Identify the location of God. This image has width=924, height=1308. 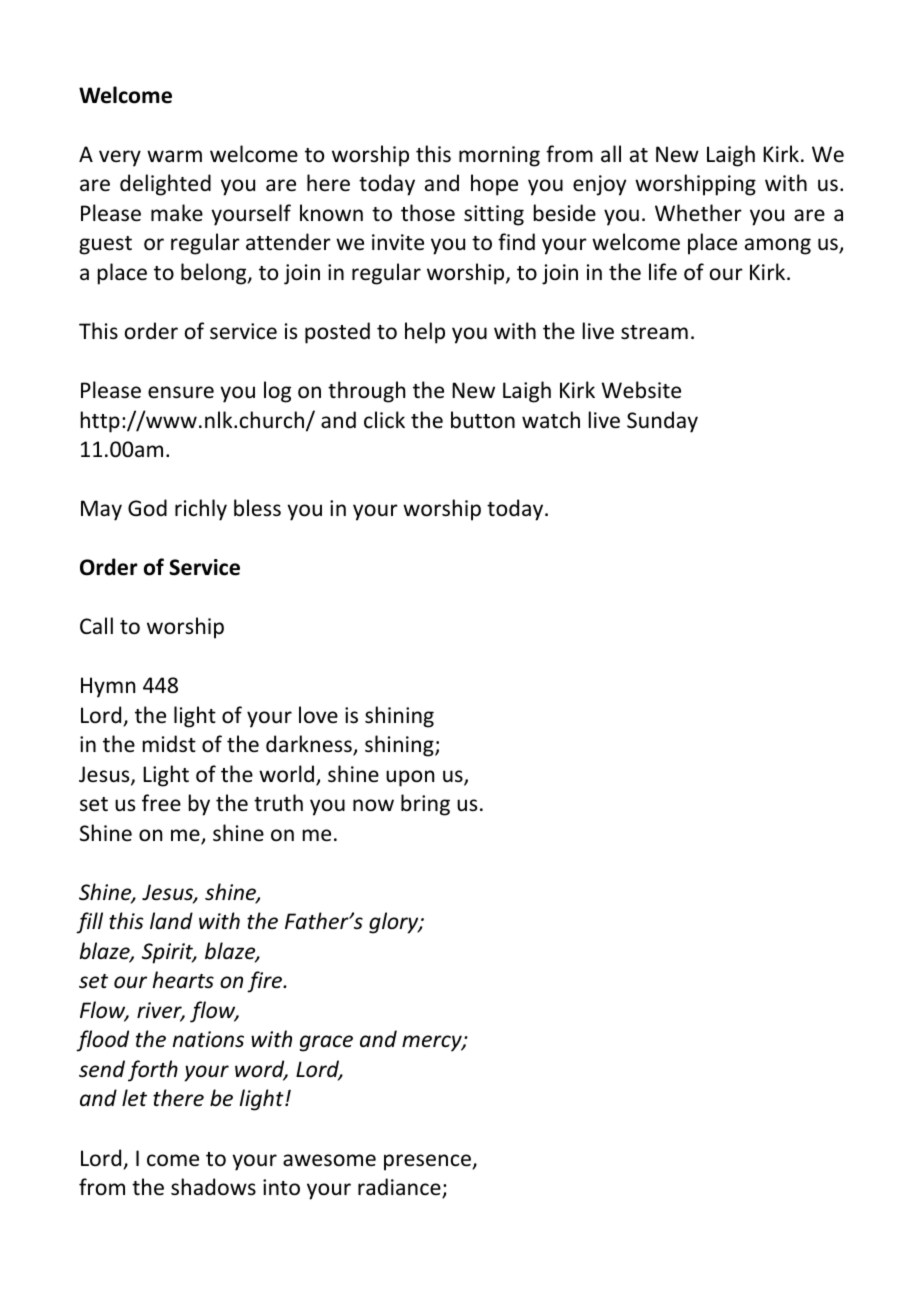
(147, 508).
